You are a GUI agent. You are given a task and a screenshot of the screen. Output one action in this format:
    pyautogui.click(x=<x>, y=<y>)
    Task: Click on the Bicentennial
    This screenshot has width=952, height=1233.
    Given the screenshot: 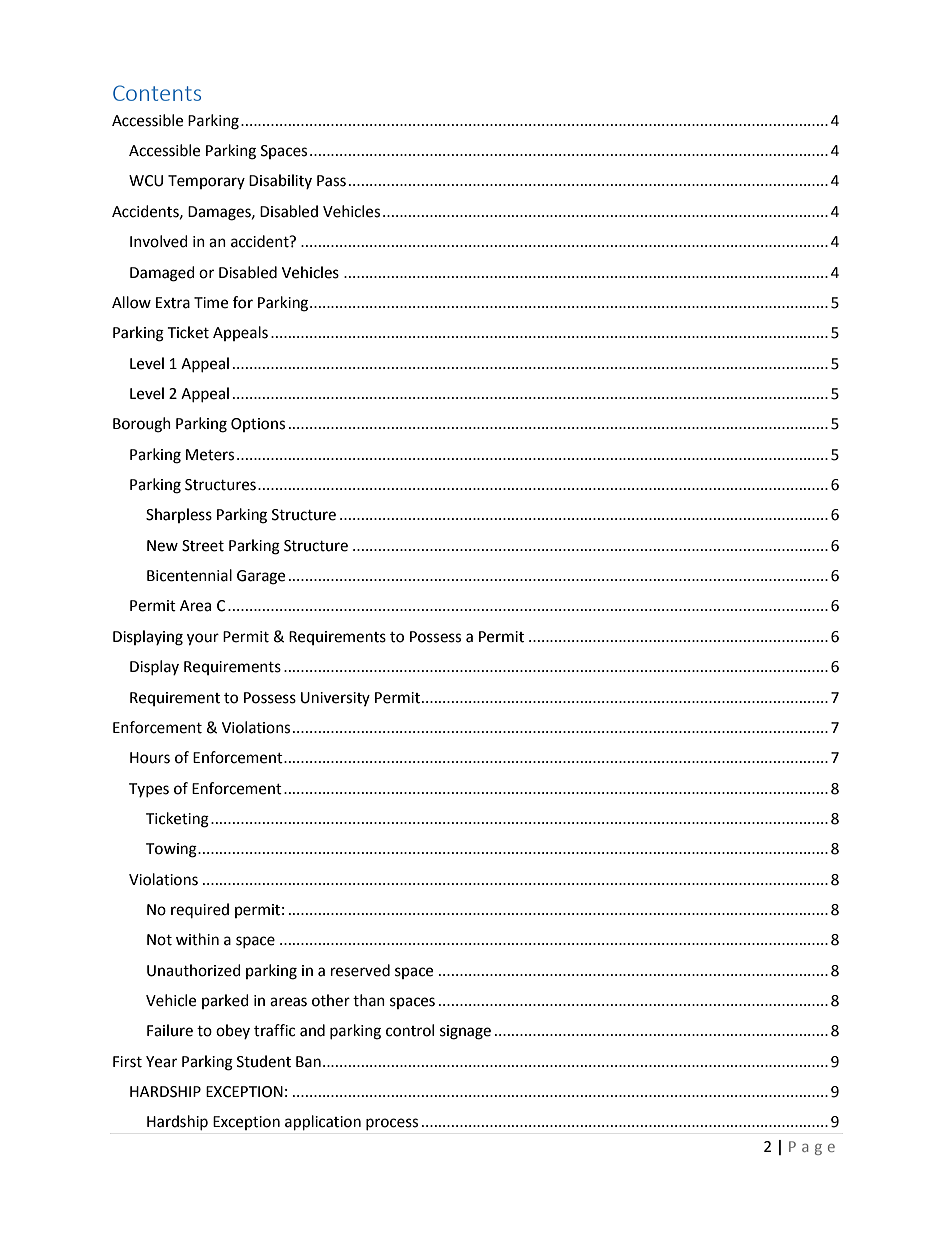 What is the action you would take?
    pyautogui.click(x=189, y=575)
